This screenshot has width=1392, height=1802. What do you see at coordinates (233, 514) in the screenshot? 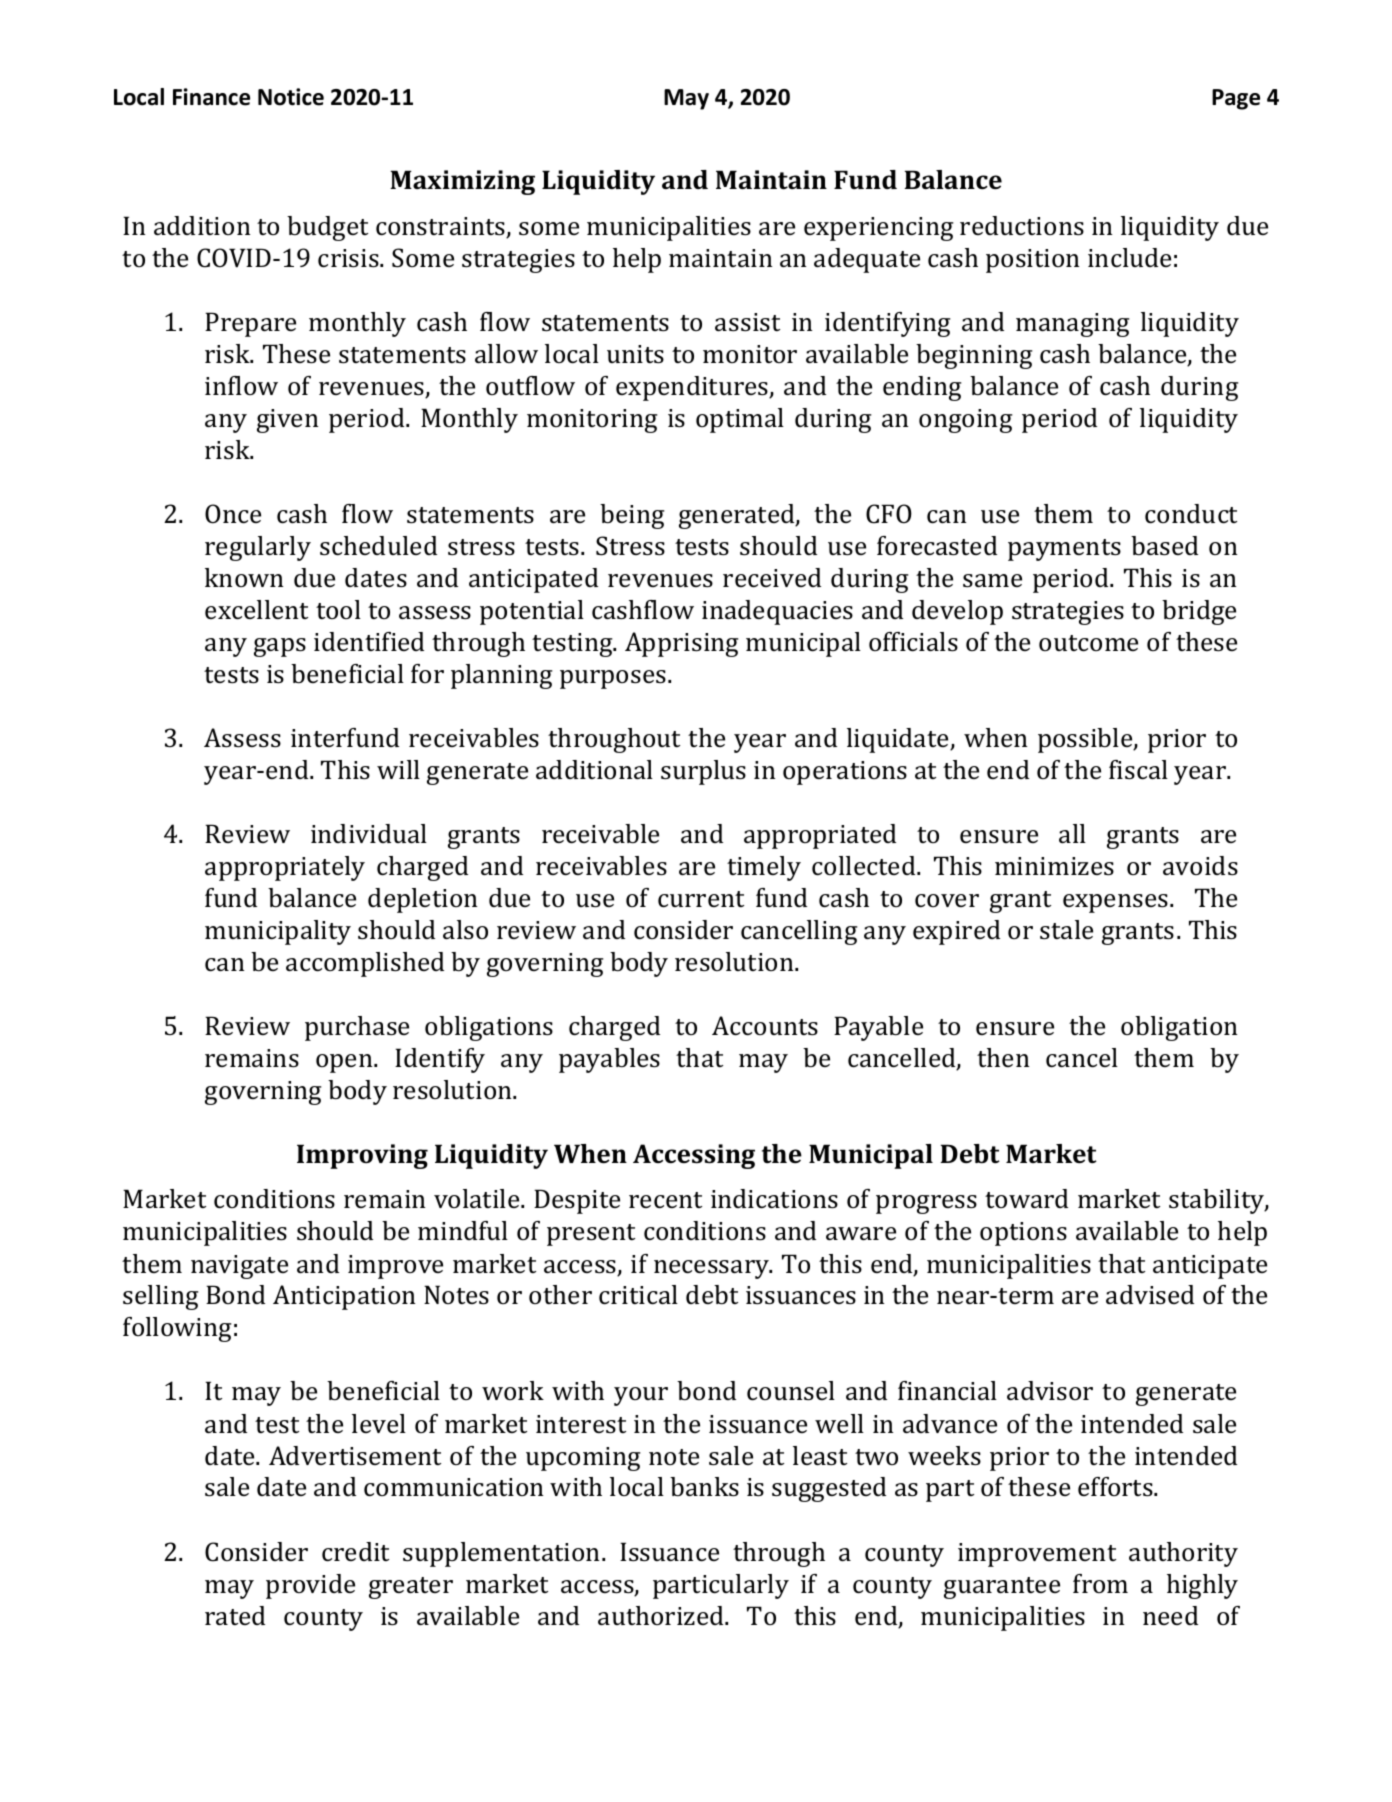
I see `Once` at bounding box center [233, 514].
